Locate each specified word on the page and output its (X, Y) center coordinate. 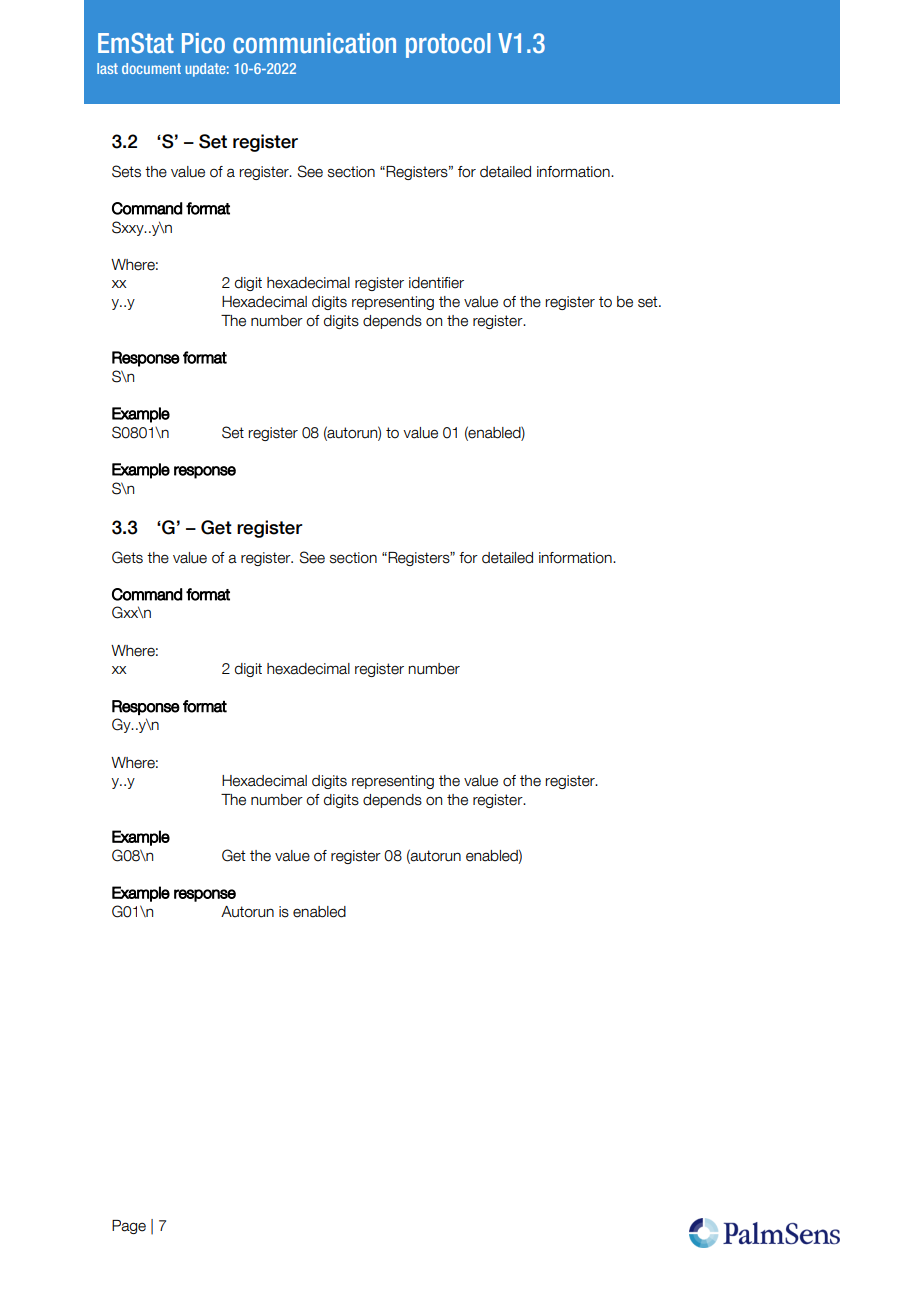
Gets (127, 557)
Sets (126, 171)
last (107, 68)
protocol (448, 45)
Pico (203, 43)
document (151, 68)
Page (129, 1227)
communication (314, 43)
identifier (436, 283)
